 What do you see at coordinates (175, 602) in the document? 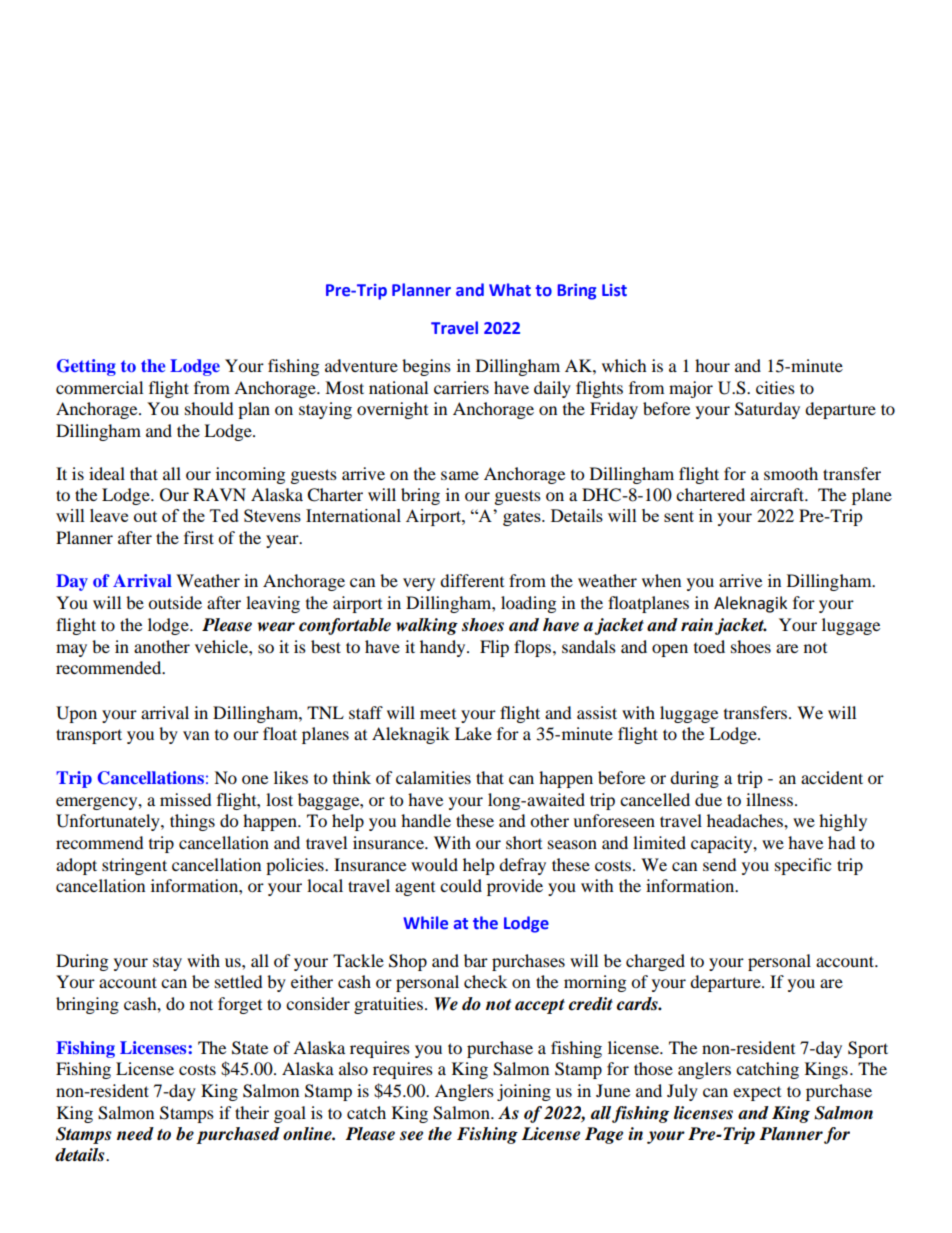
I see `outside` at bounding box center [175, 602].
